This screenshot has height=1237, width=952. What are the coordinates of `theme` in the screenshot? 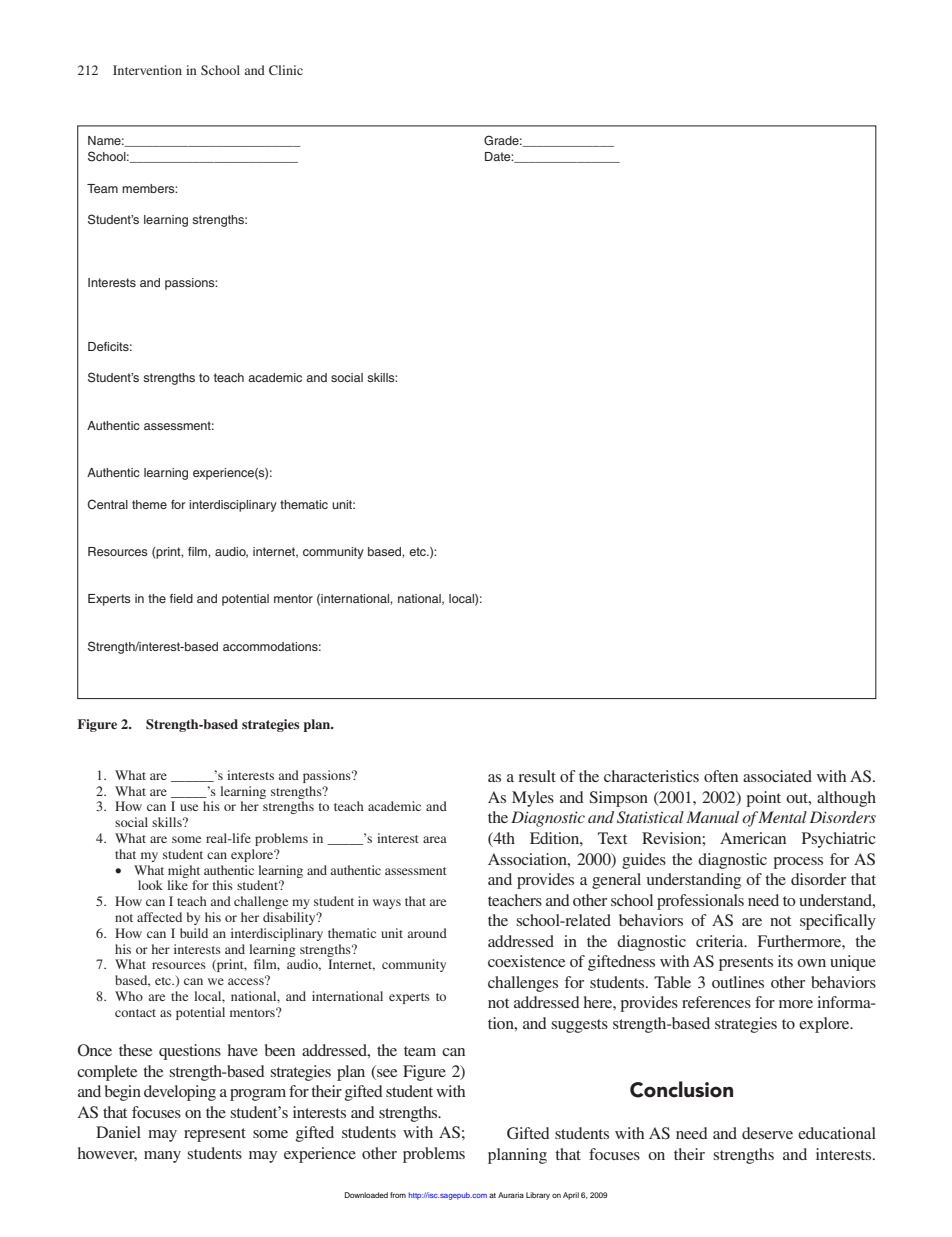 It's located at (149, 504).
